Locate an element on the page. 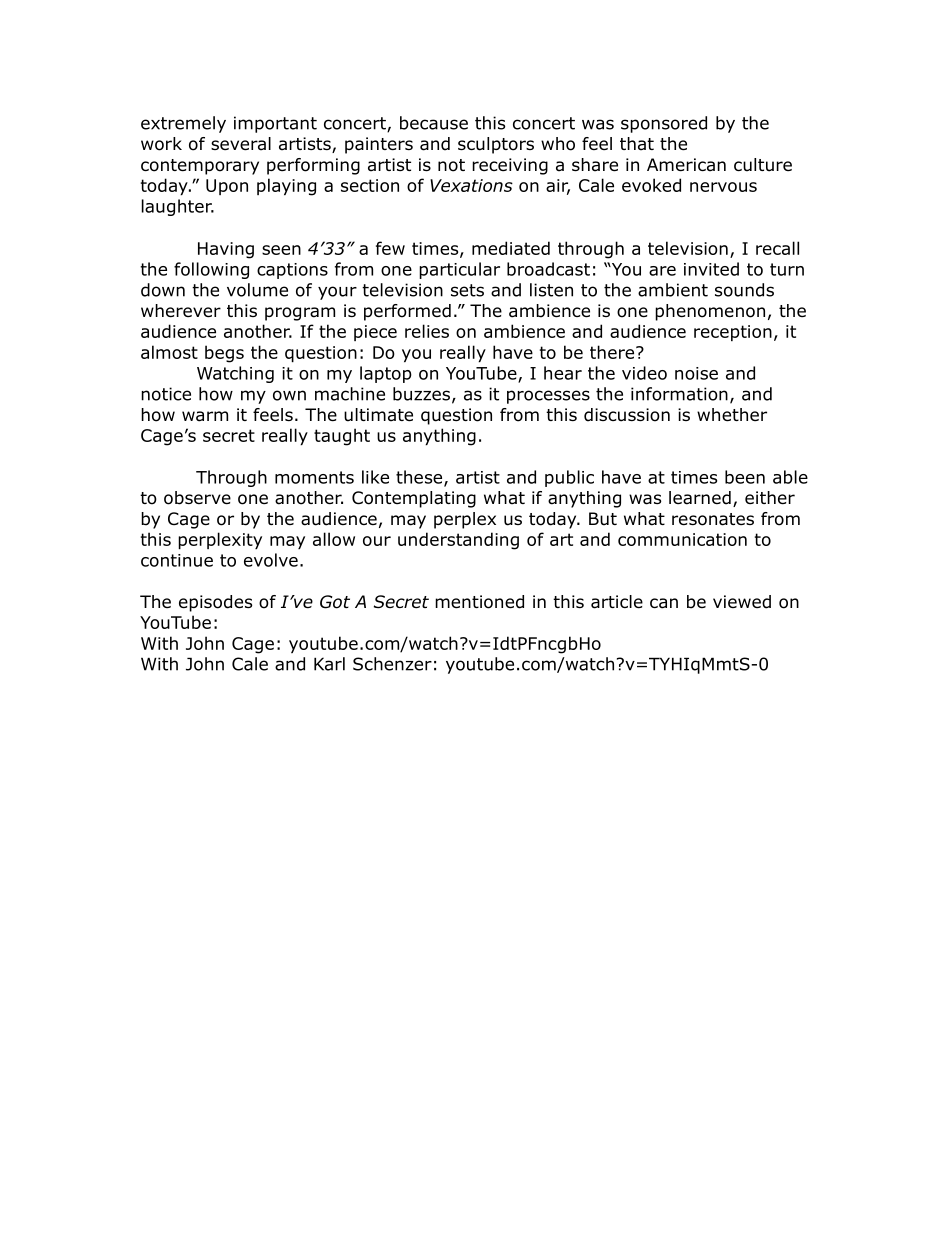 Image resolution: width=952 pixels, height=1233 pixels. volume is located at coordinates (257, 290).
